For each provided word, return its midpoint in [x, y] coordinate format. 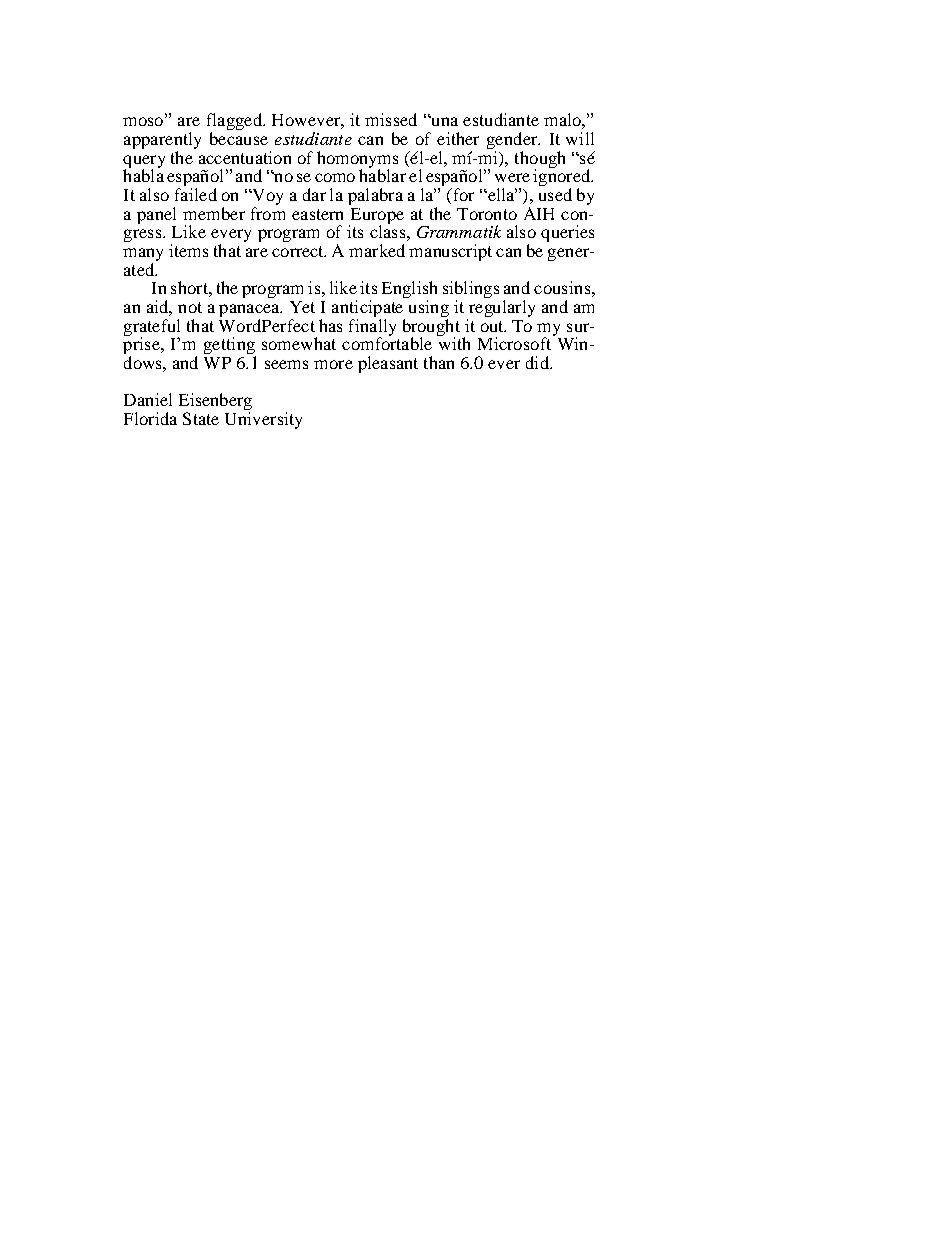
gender [513, 140]
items [188, 250]
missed [391, 119]
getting [230, 347]
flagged [235, 123]
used [555, 194]
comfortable [387, 342]
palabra [375, 196]
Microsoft [516, 342]
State [201, 418]
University [263, 420]
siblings [471, 291]
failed [196, 194]
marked [377, 250]
